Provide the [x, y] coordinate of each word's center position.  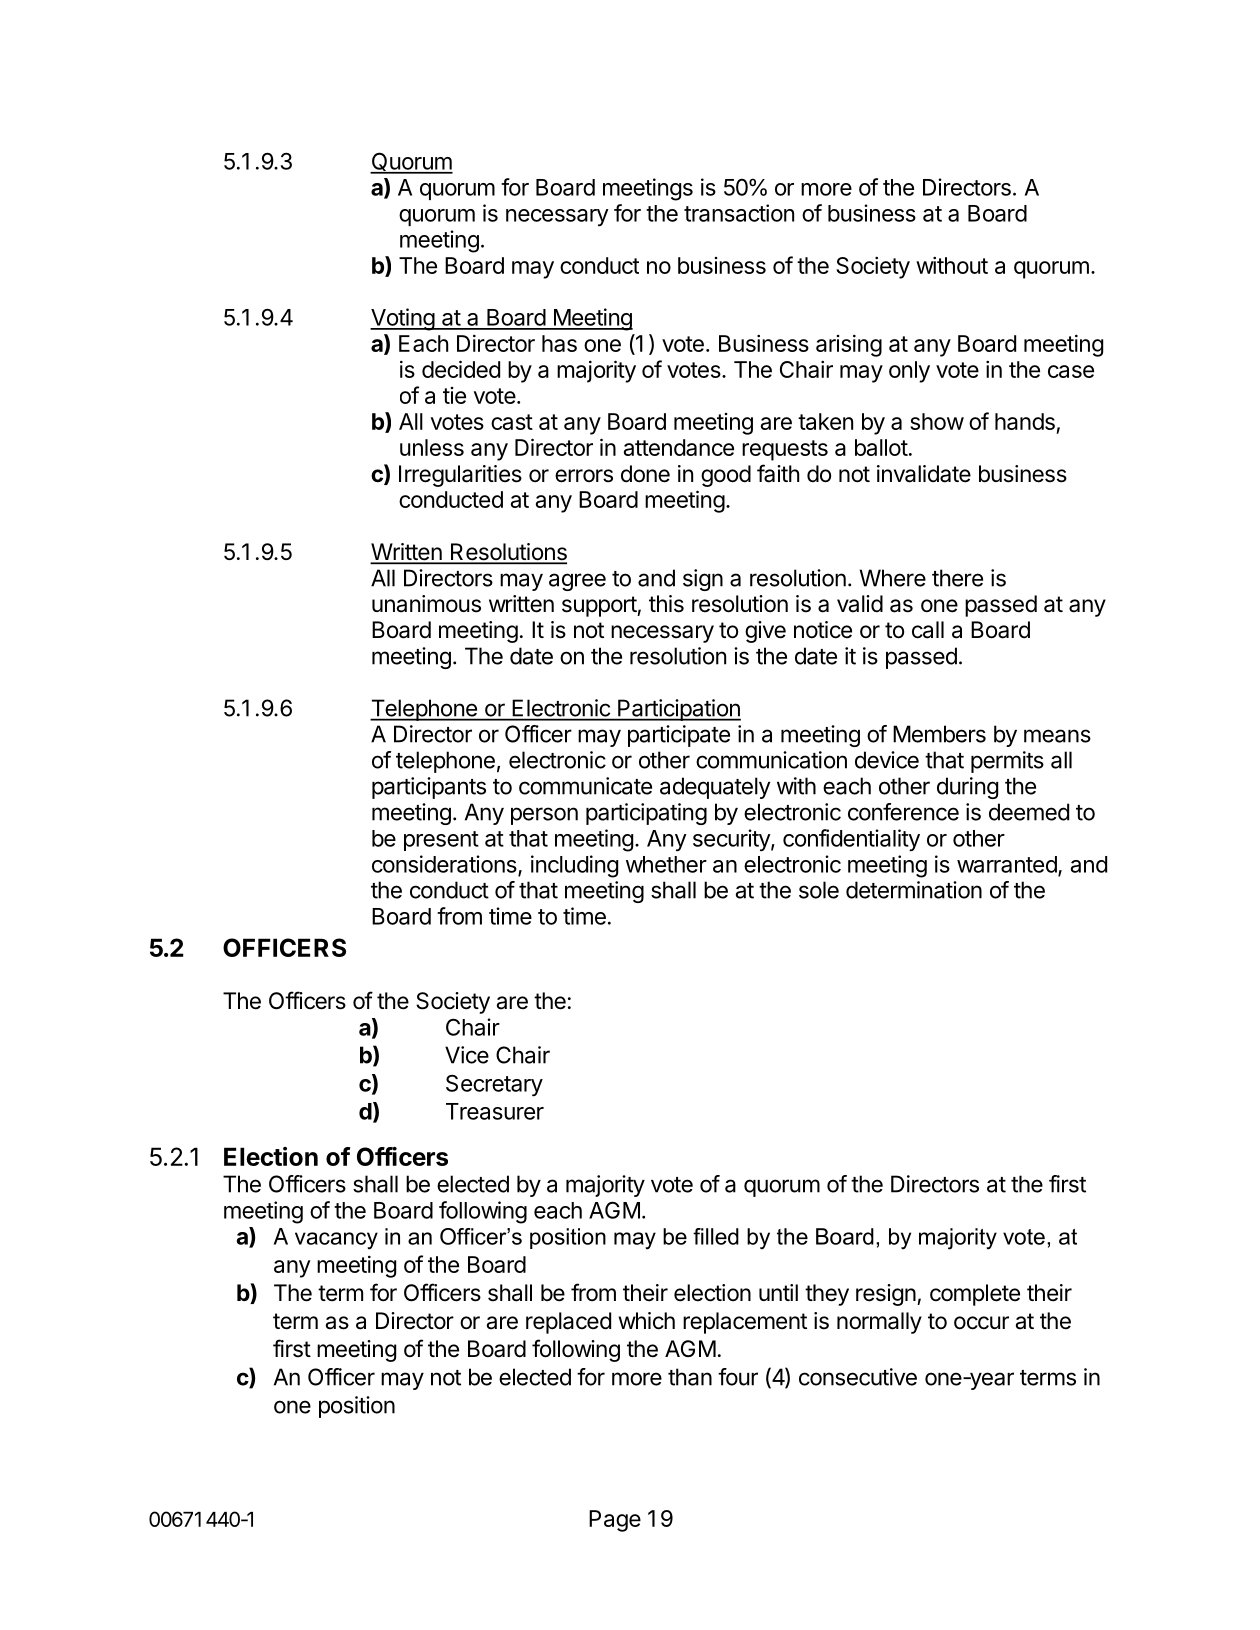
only [909, 372]
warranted [1008, 865]
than [690, 1377]
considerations [445, 865]
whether [666, 864]
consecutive [858, 1377]
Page [615, 1521]
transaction [739, 213]
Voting [403, 319]
